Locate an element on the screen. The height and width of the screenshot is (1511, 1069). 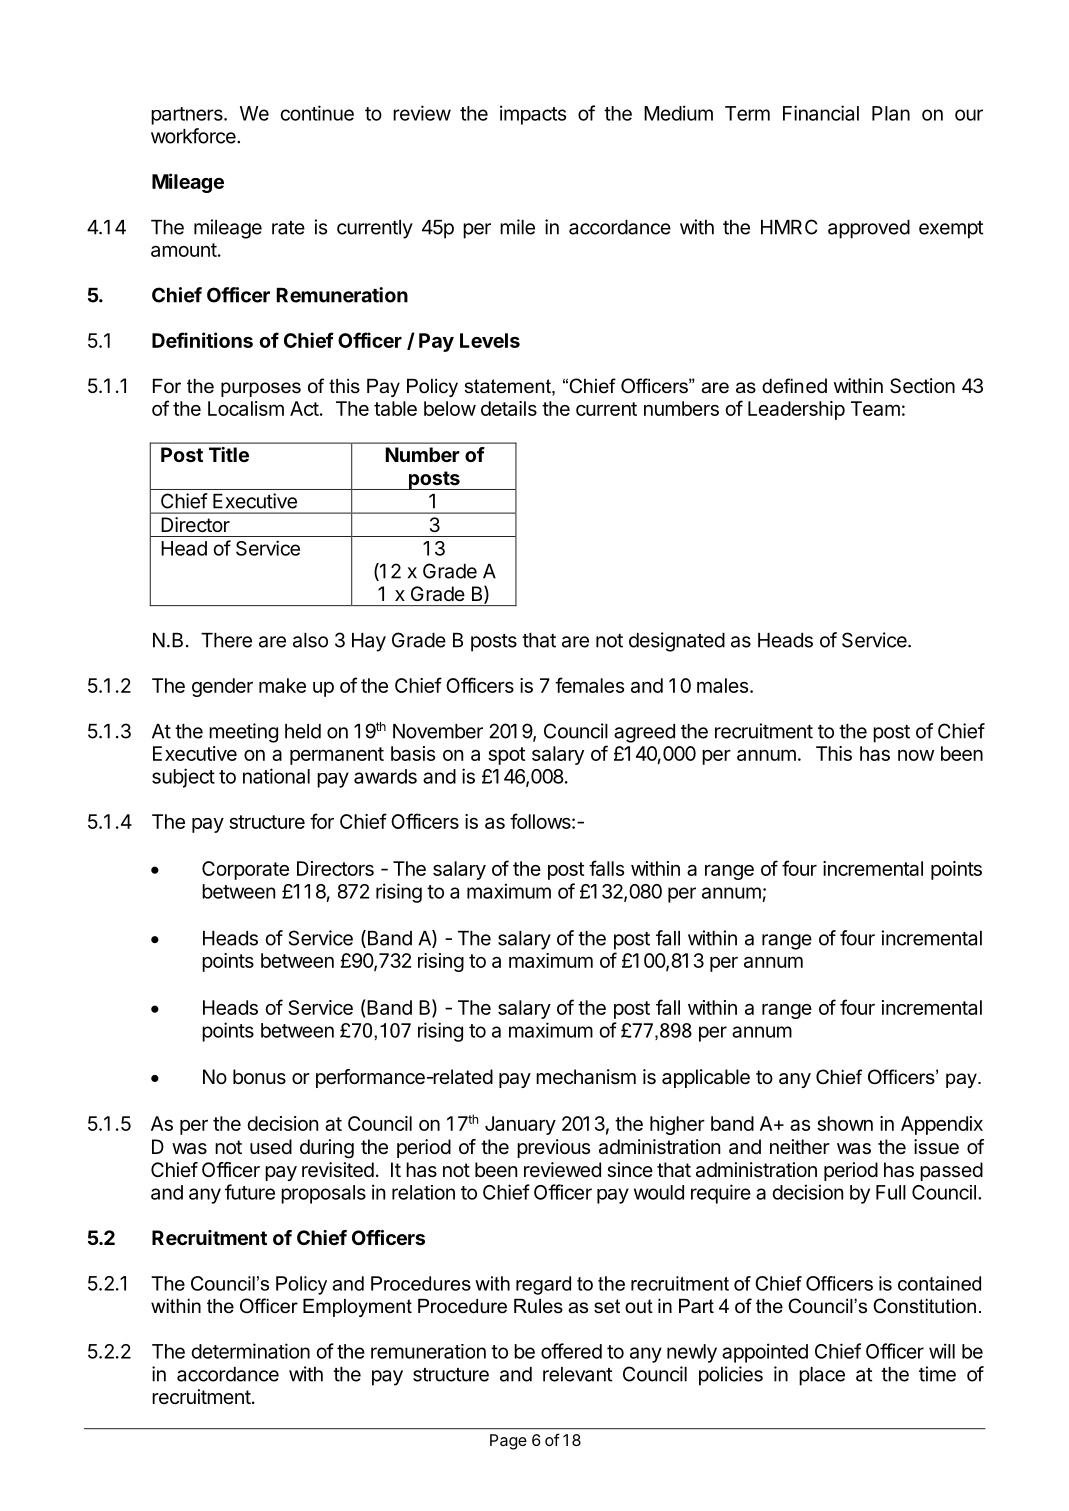
now is located at coordinates (916, 755).
